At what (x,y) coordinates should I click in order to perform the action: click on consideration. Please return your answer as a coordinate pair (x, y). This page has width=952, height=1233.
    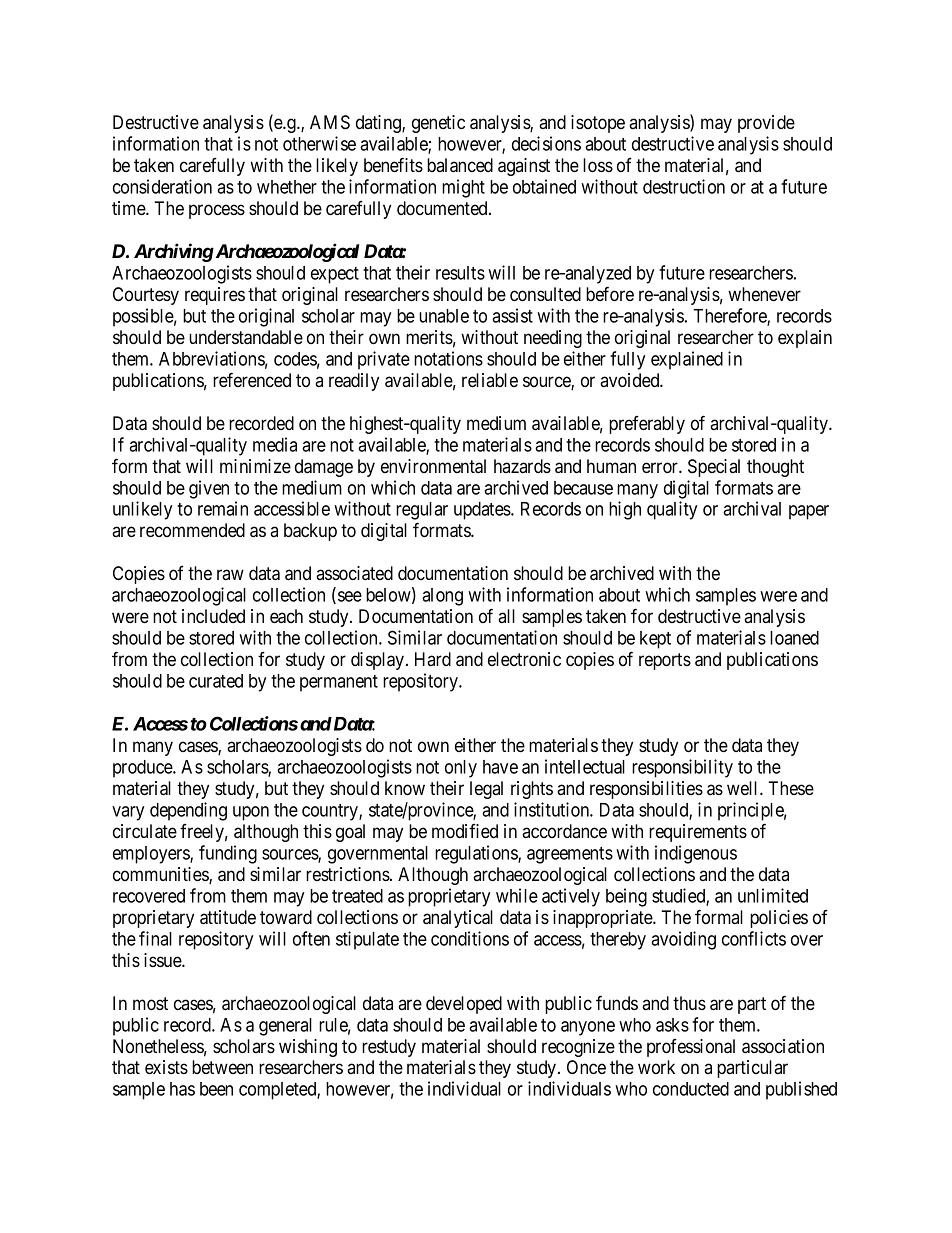
    Looking at the image, I should click on (162, 186).
